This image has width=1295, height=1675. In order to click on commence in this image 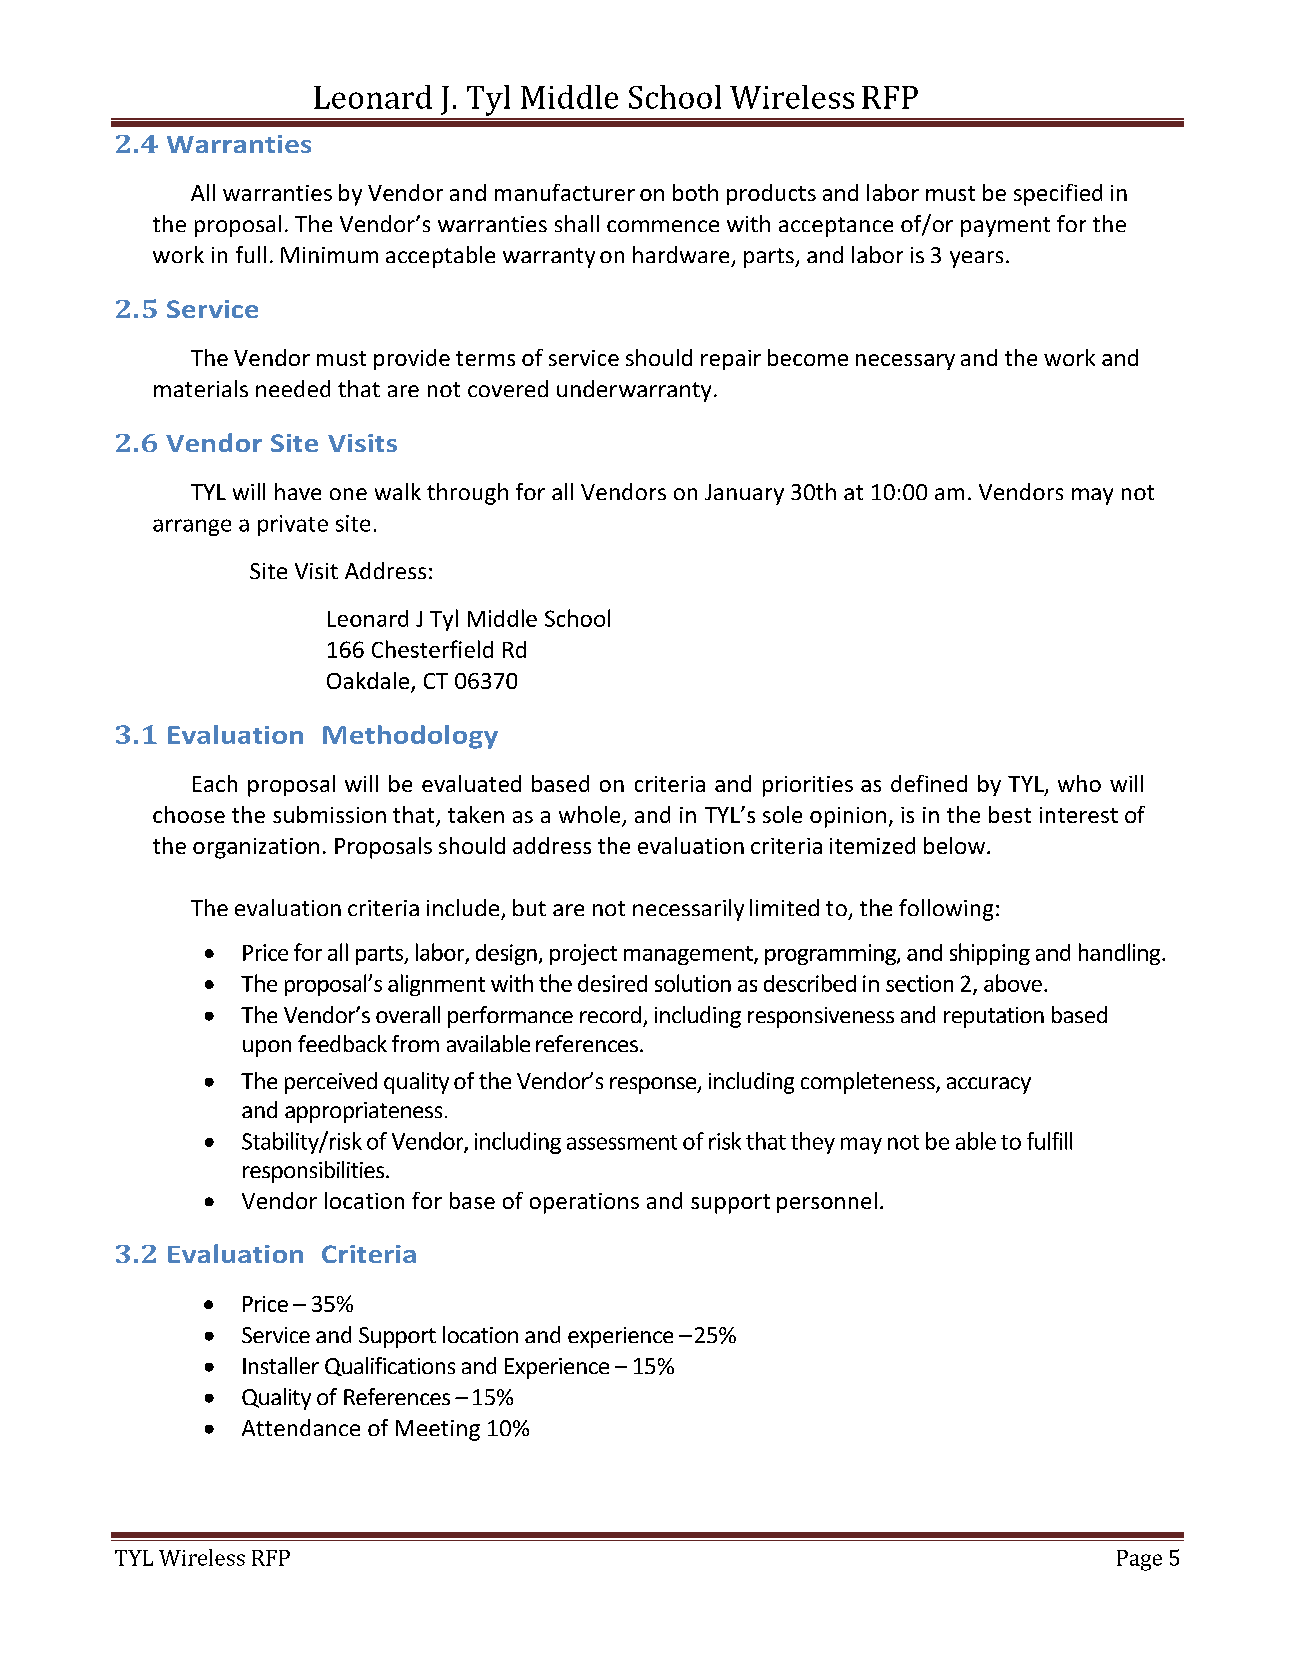, I will do `click(663, 226)`.
